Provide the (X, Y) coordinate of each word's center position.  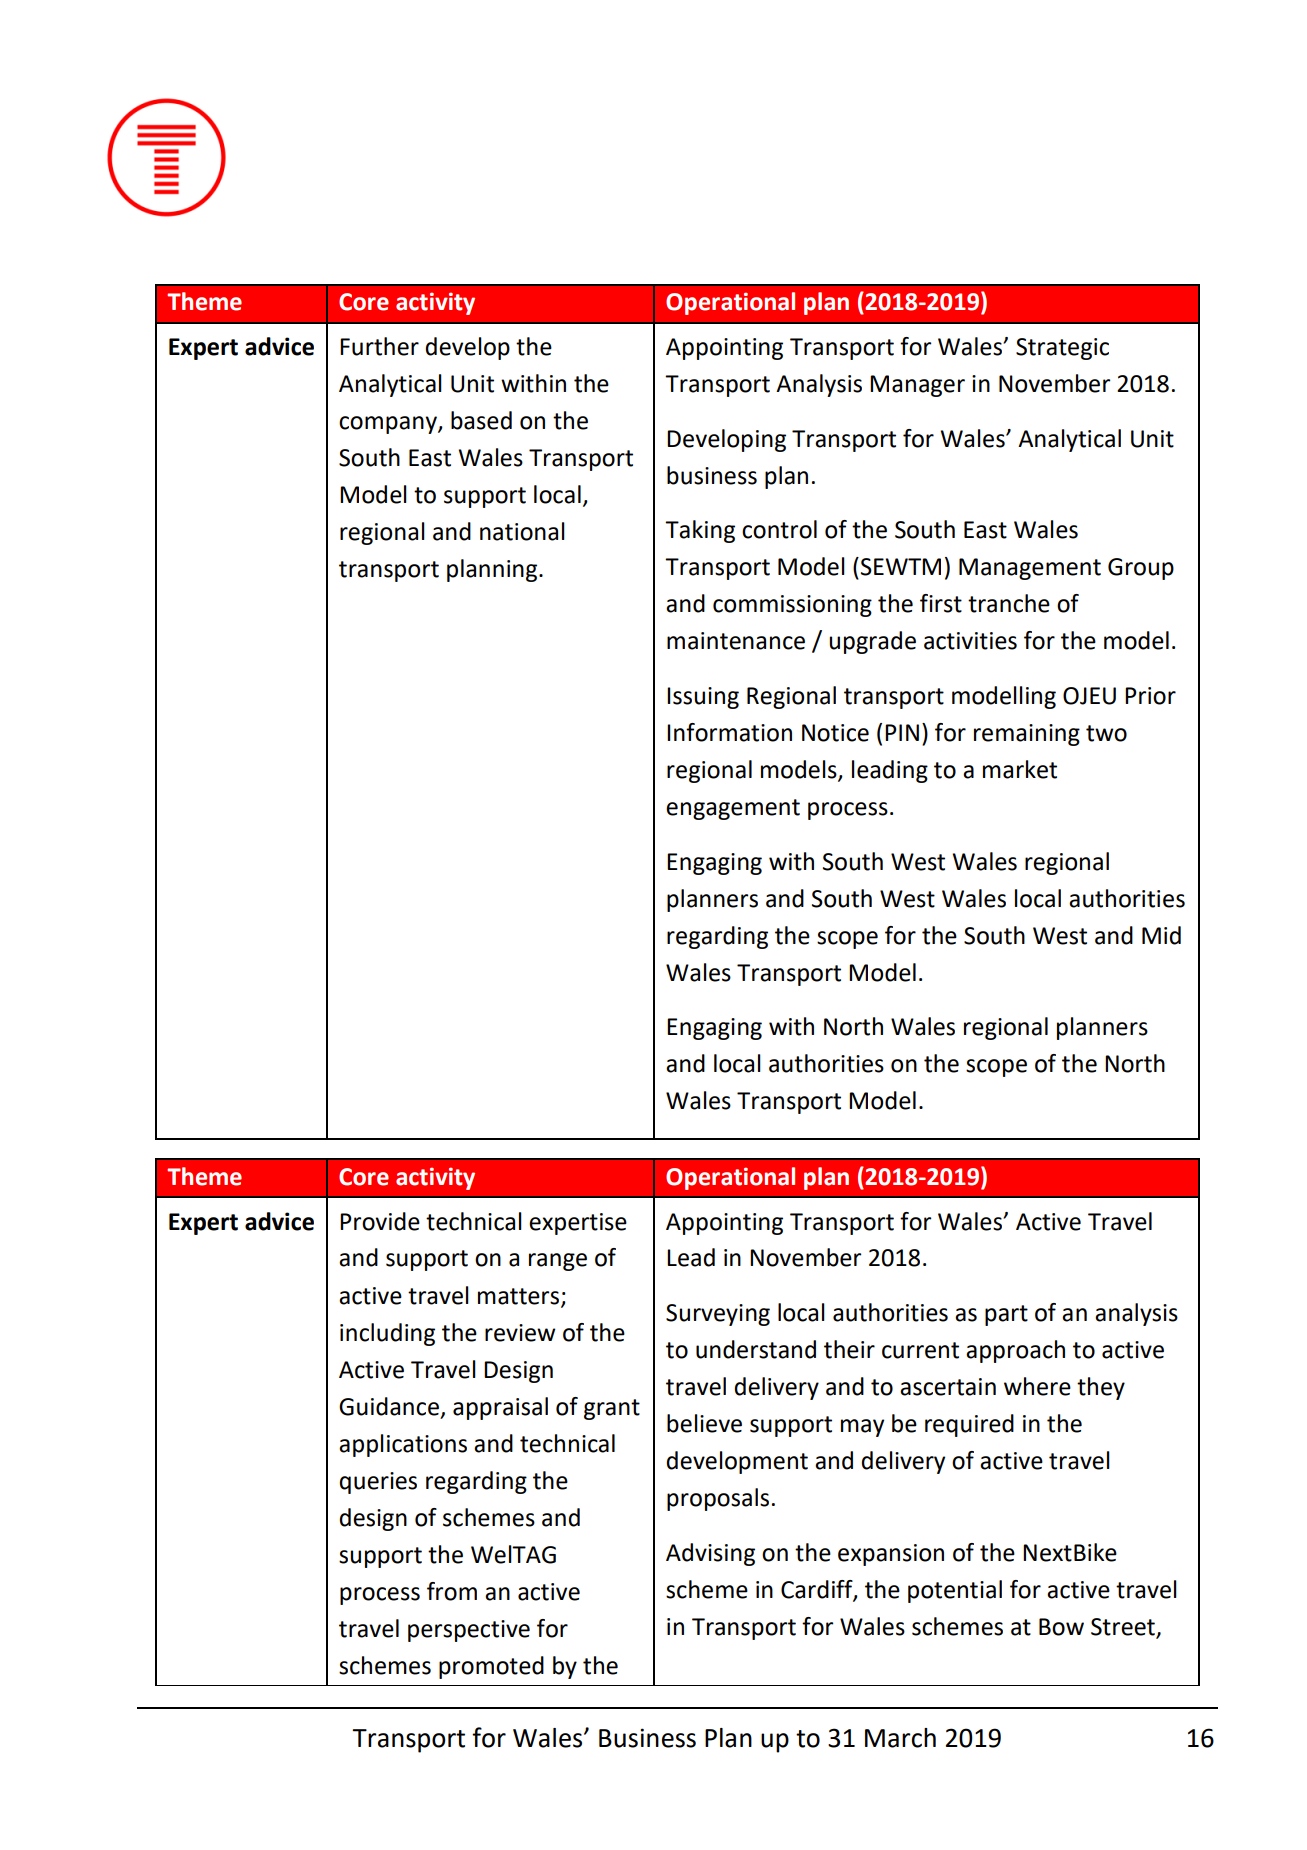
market (1020, 769)
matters (520, 1297)
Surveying (718, 1315)
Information (729, 732)
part (1006, 1315)
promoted (491, 1667)
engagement (733, 809)
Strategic (1062, 349)
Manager (917, 386)
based (481, 420)
